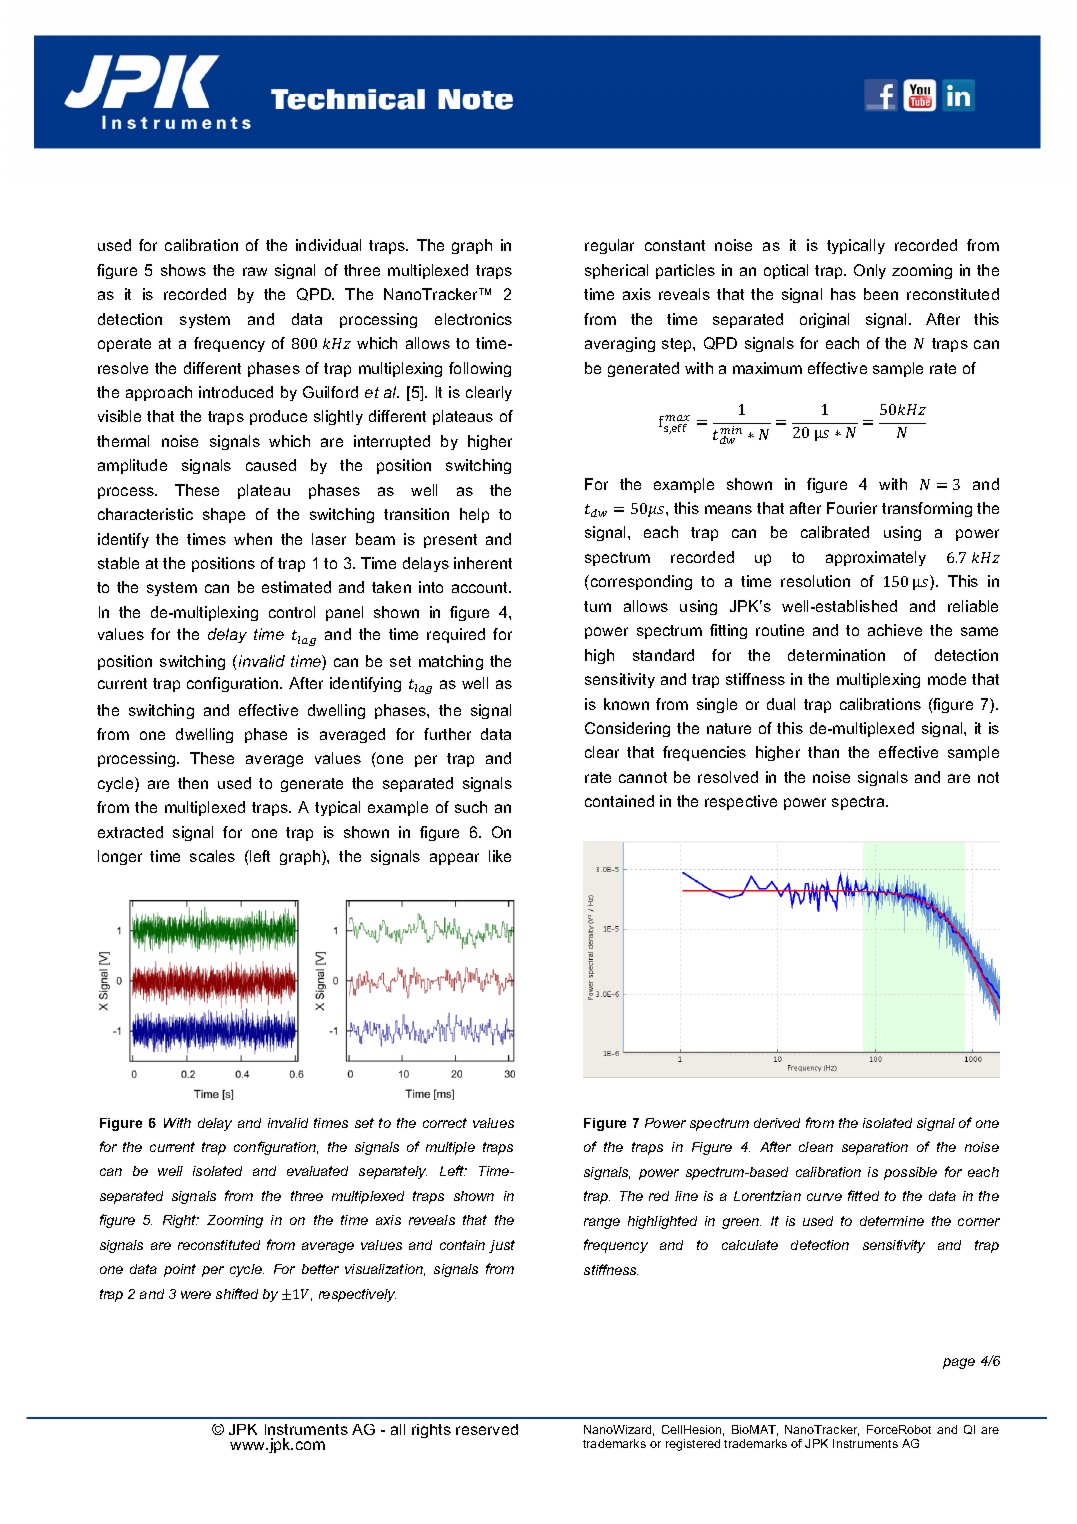 The height and width of the document is (1524, 1077). Describe the element at coordinates (870, 271) in the document. I see `Only` at that location.
